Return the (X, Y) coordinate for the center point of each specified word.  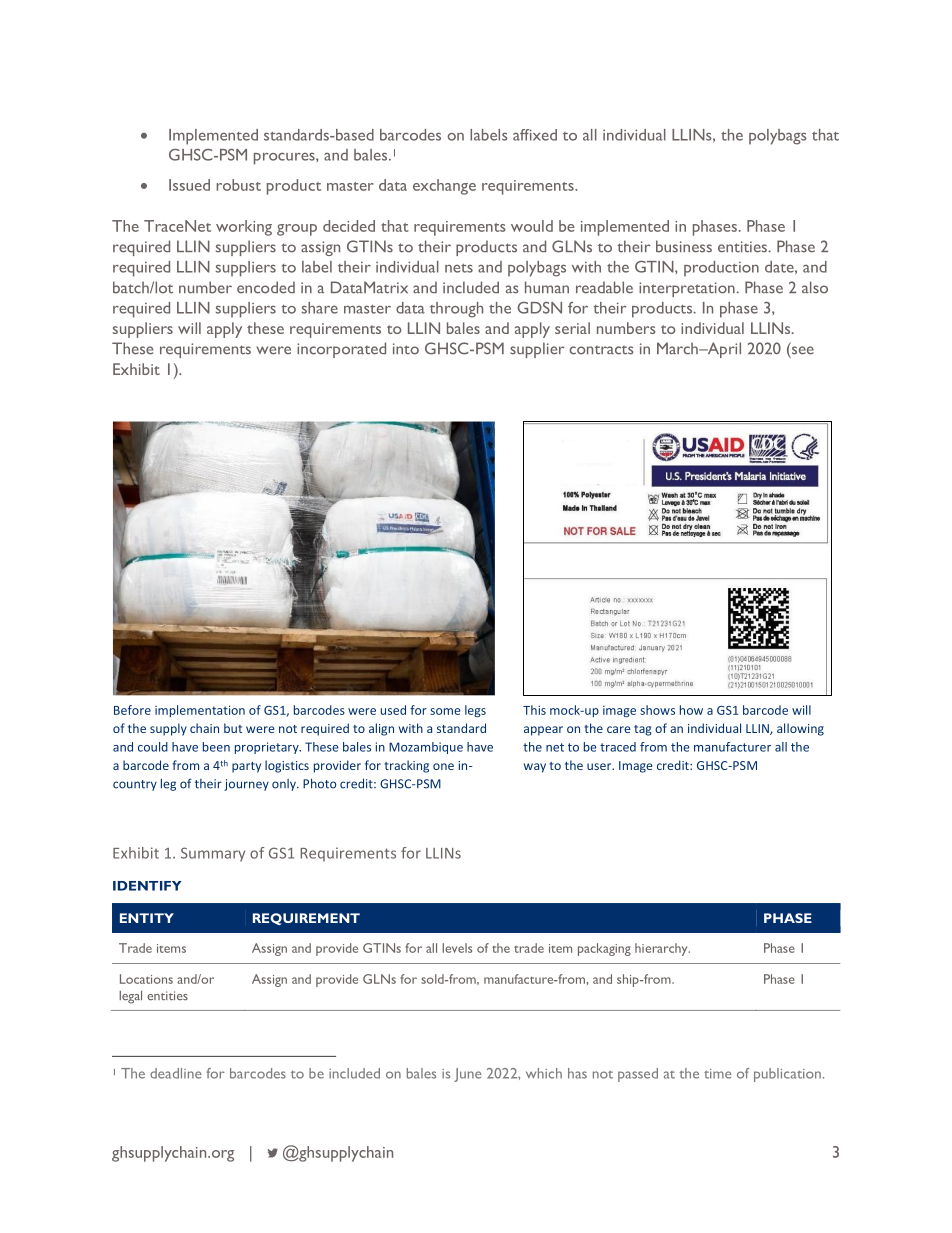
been (216, 747)
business (684, 246)
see (803, 350)
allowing (800, 729)
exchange (444, 187)
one (443, 766)
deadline (175, 1073)
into (406, 349)
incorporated (341, 350)
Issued (189, 185)
